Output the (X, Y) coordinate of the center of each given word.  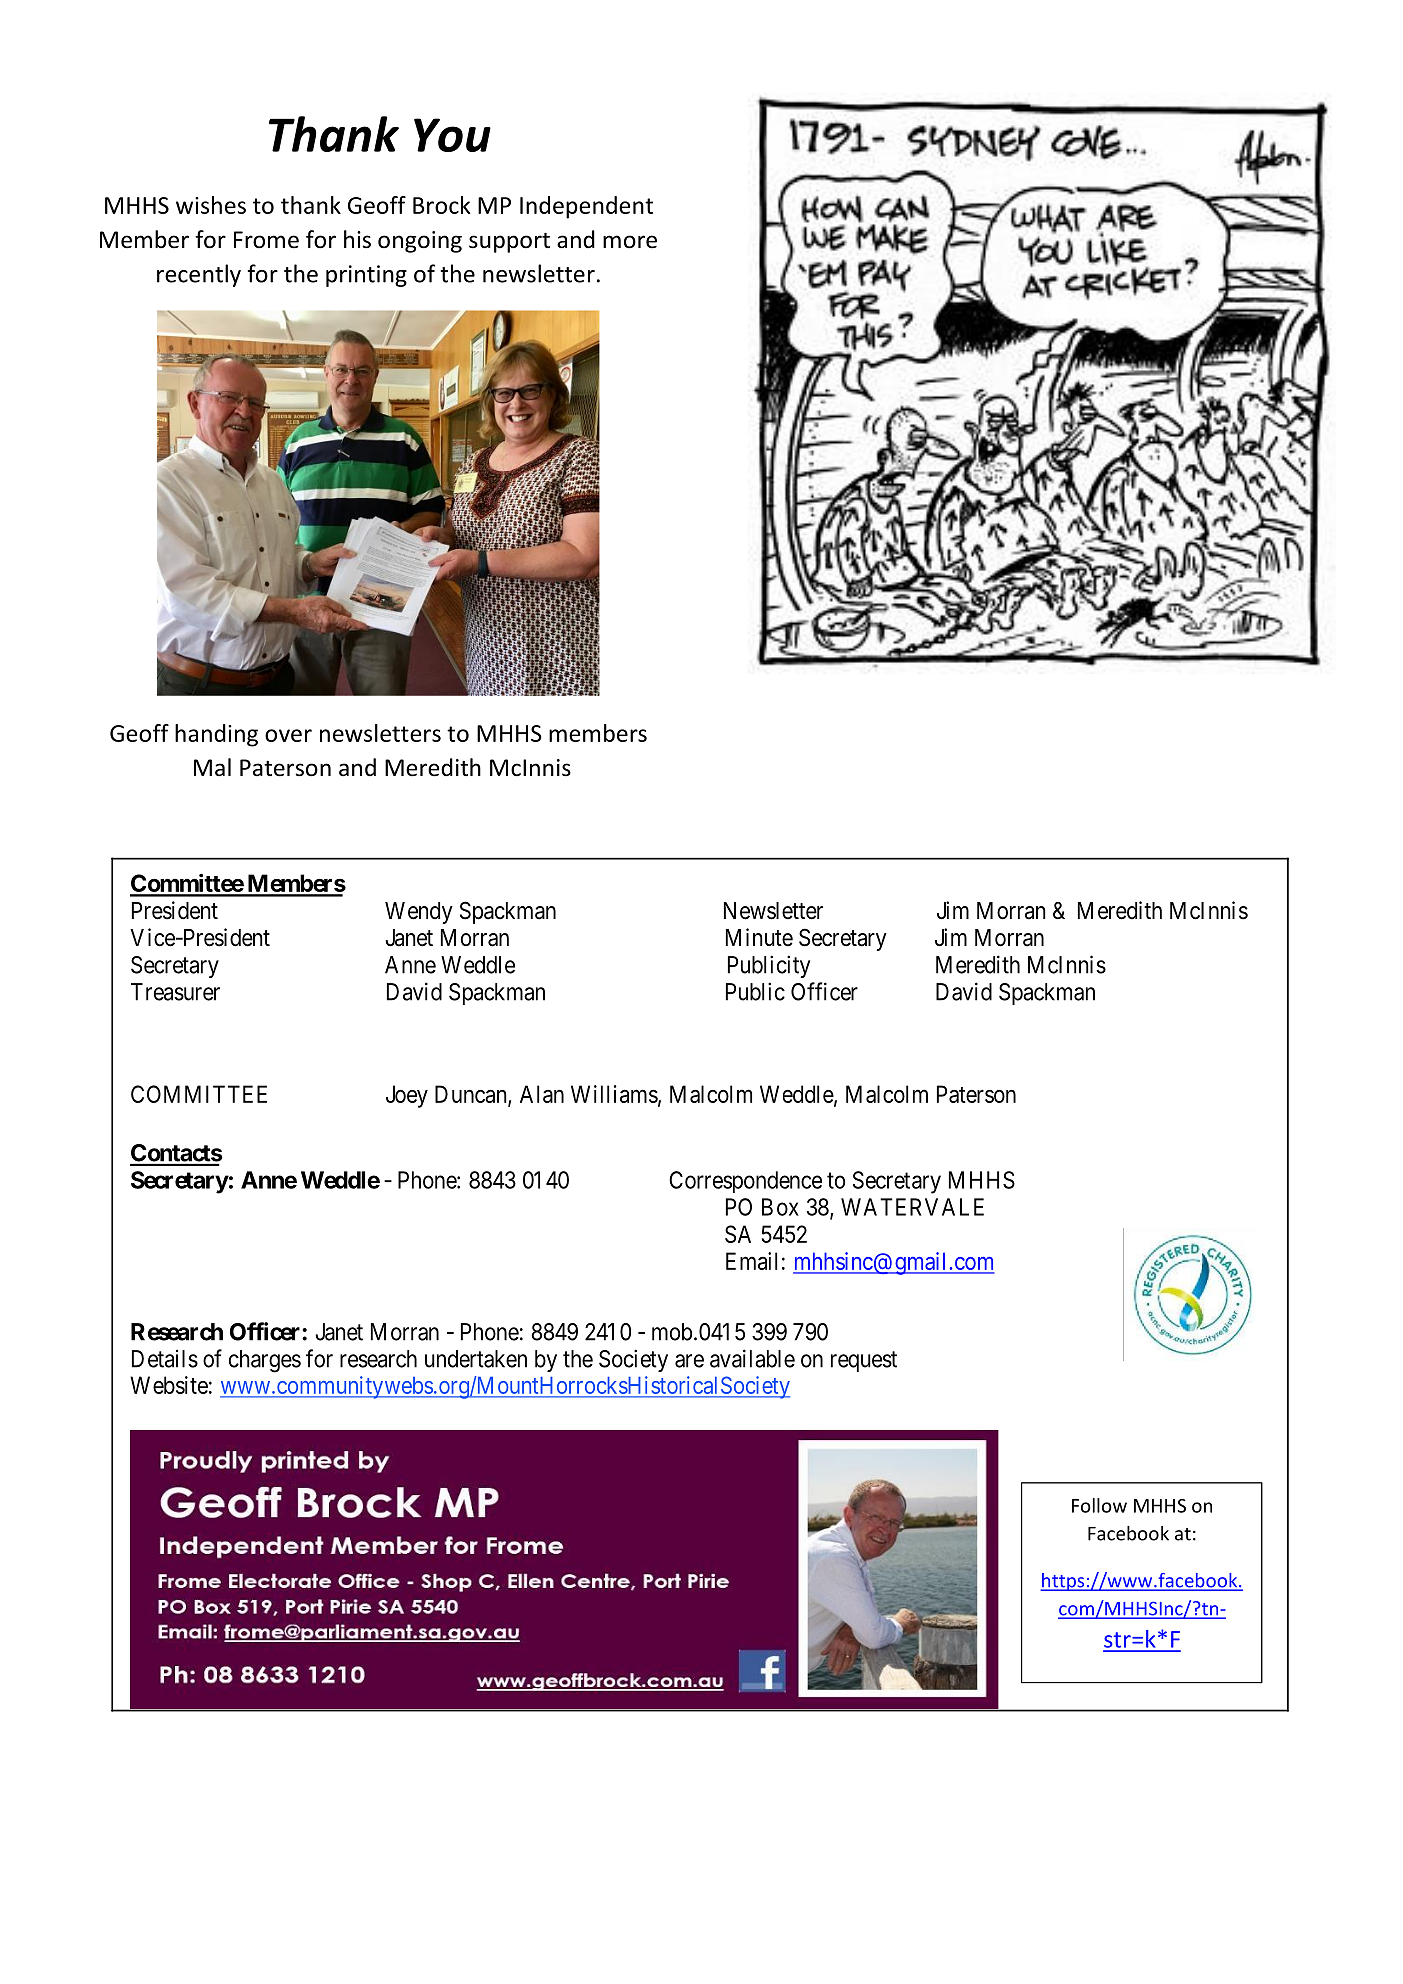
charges (265, 1361)
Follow (1099, 1505)
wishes (211, 205)
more (630, 242)
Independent (586, 207)
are (689, 1361)
